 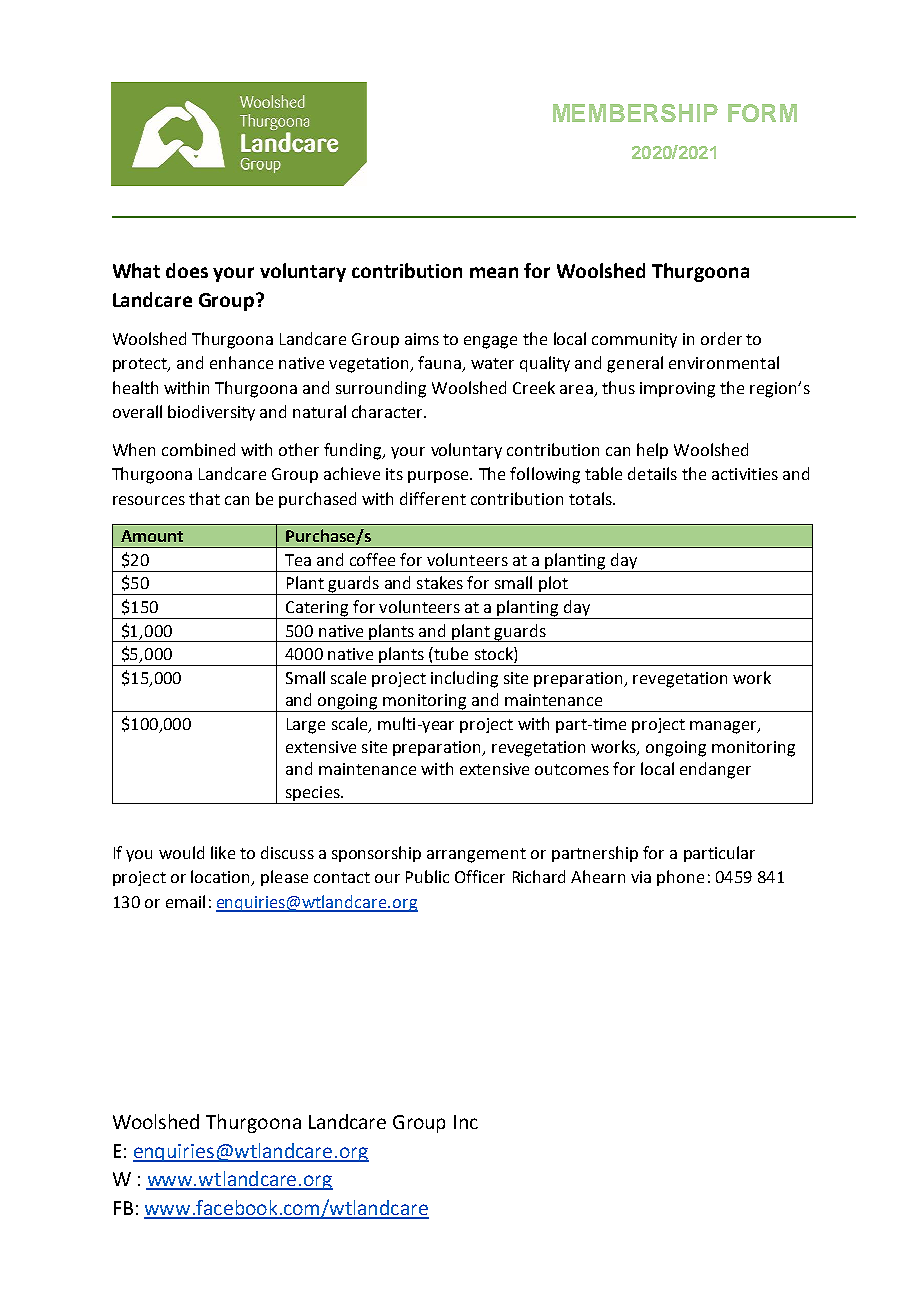 I want to click on MEMBERSHIP, so click(x=635, y=113).
